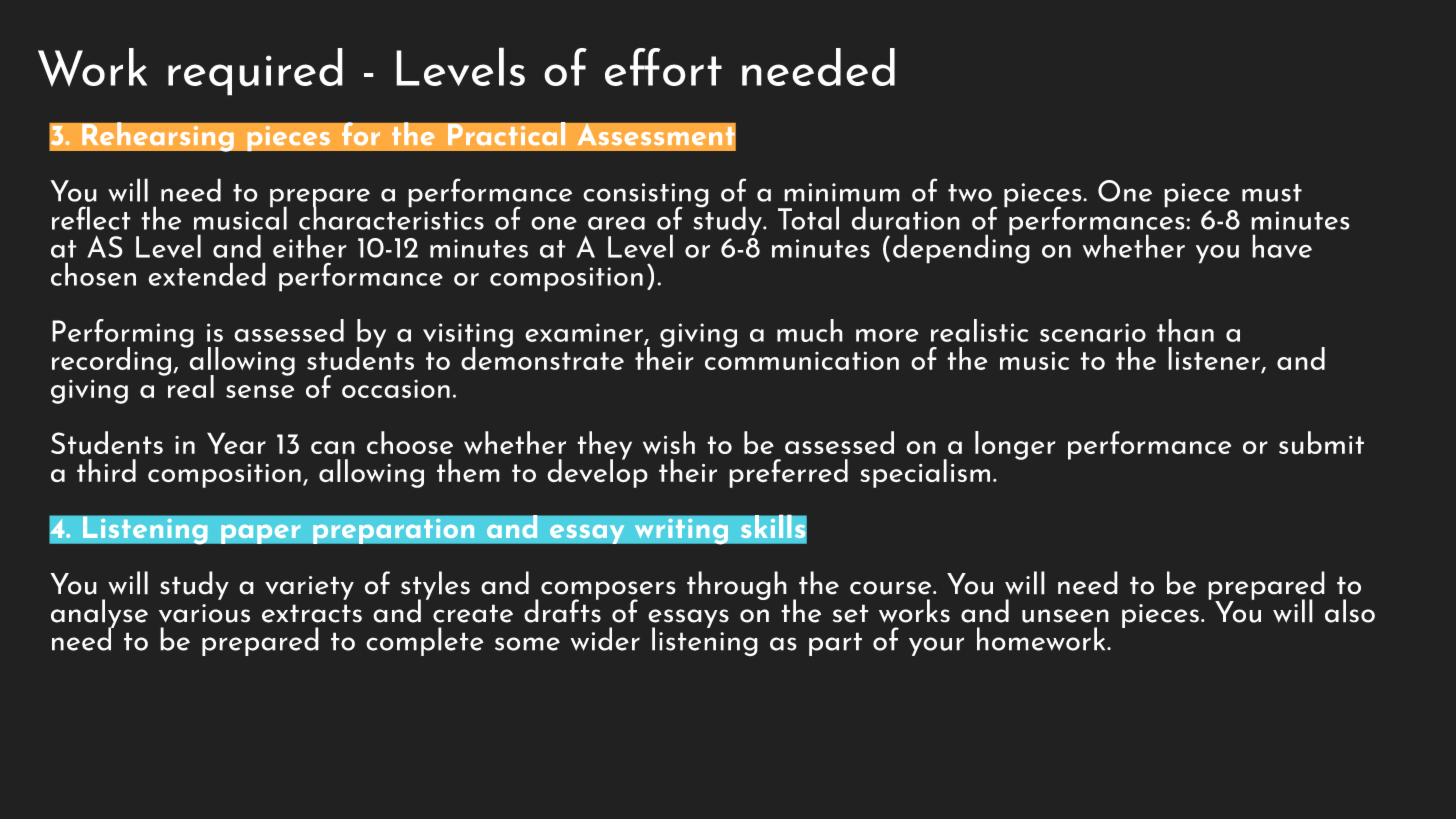 This screenshot has height=819, width=1456. Describe the element at coordinates (255, 72) in the screenshot. I see `required` at that location.
